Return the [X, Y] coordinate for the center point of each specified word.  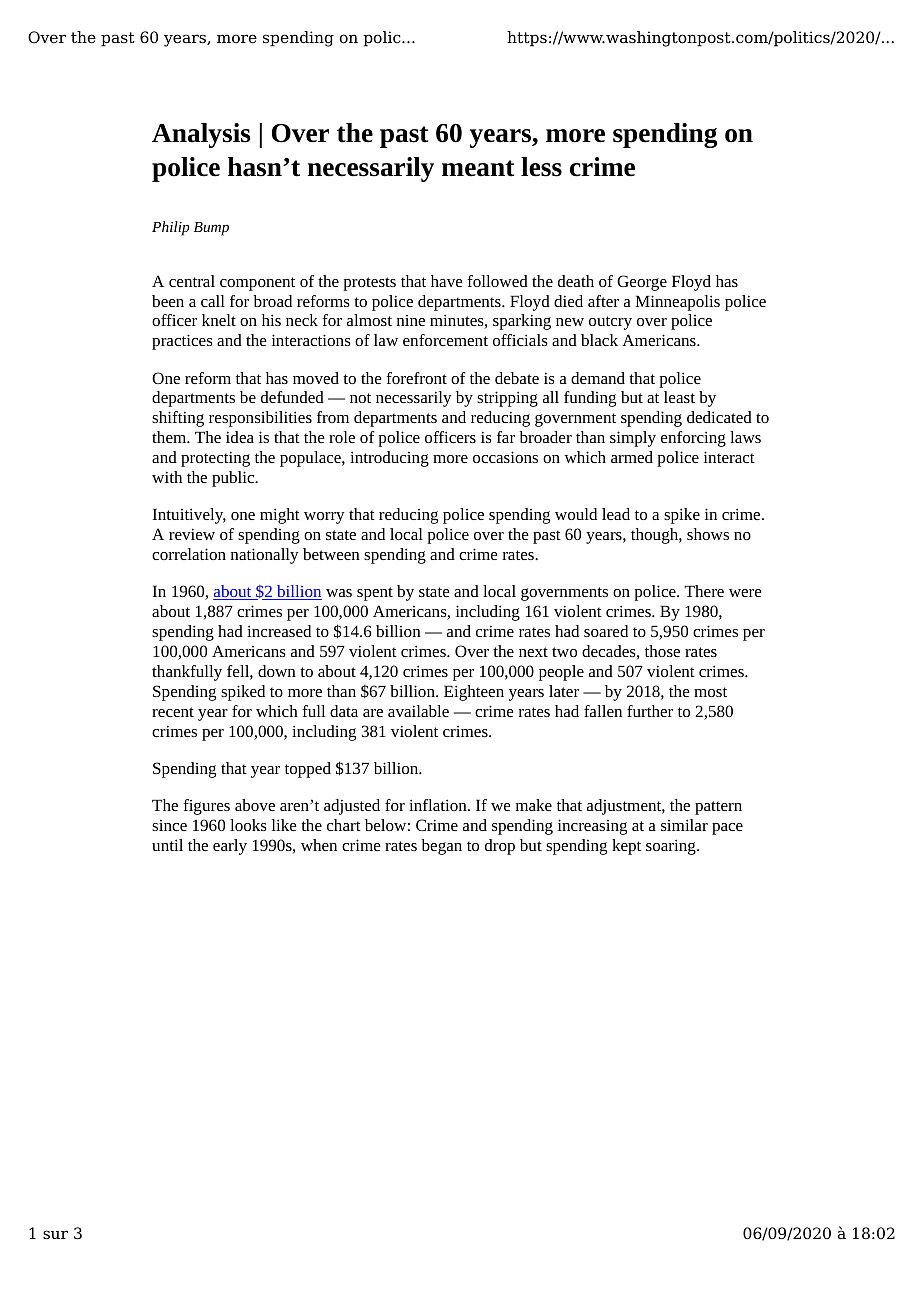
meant [478, 168]
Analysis [201, 135]
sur [55, 1235]
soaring [672, 847]
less [541, 167]
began [441, 847]
